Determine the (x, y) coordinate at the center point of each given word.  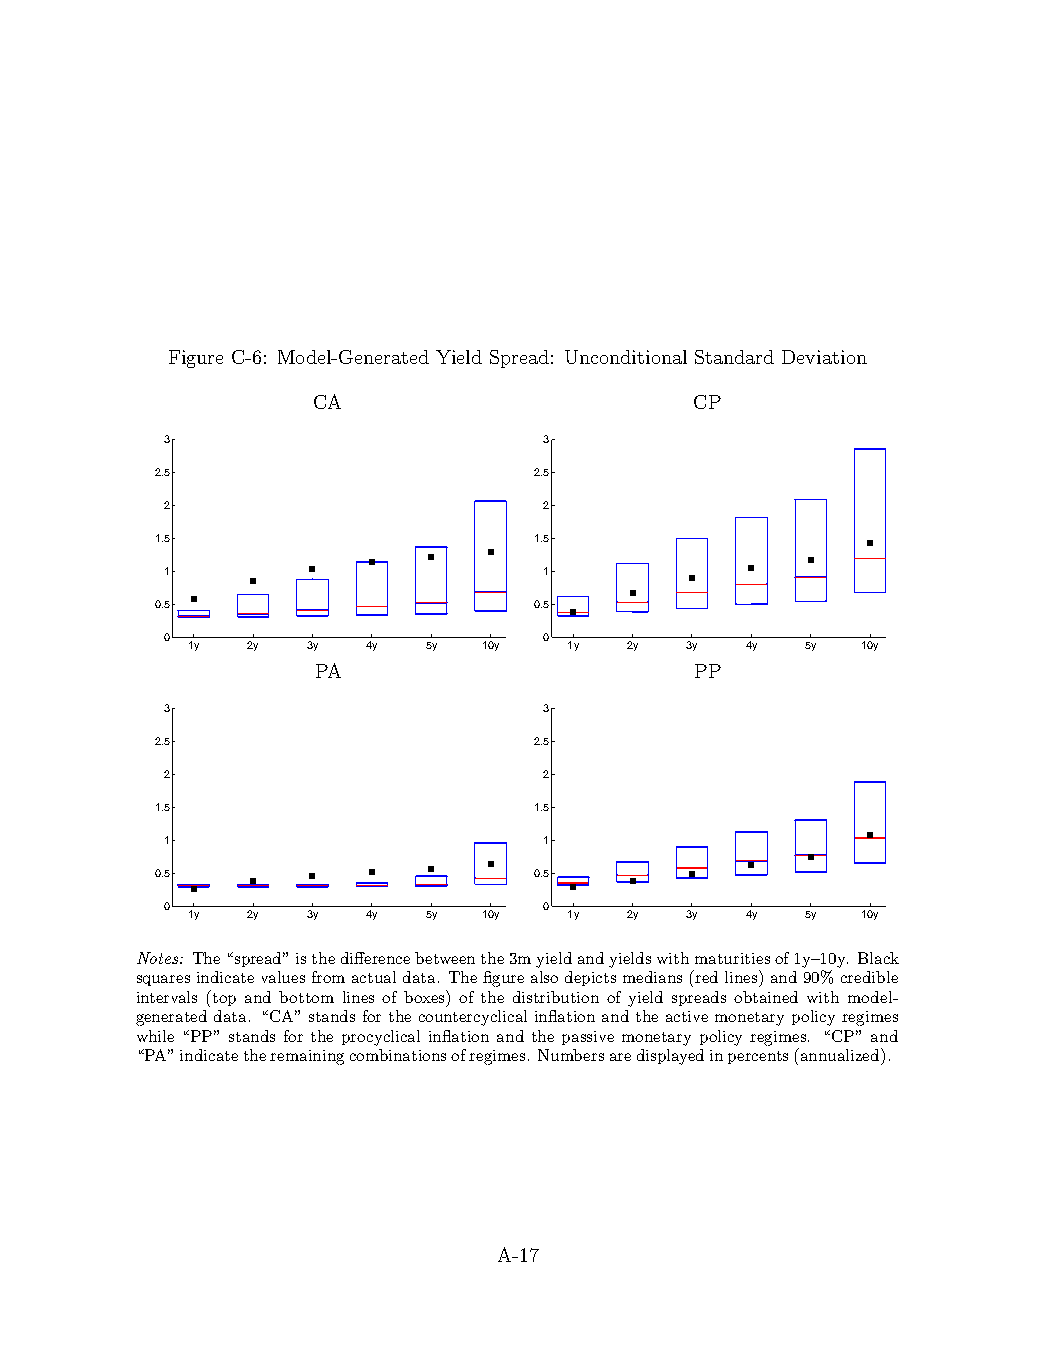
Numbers (571, 1055)
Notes (159, 958)
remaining (307, 1057)
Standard (734, 357)
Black (878, 958)
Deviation (824, 357)
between (445, 958)
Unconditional (626, 357)
